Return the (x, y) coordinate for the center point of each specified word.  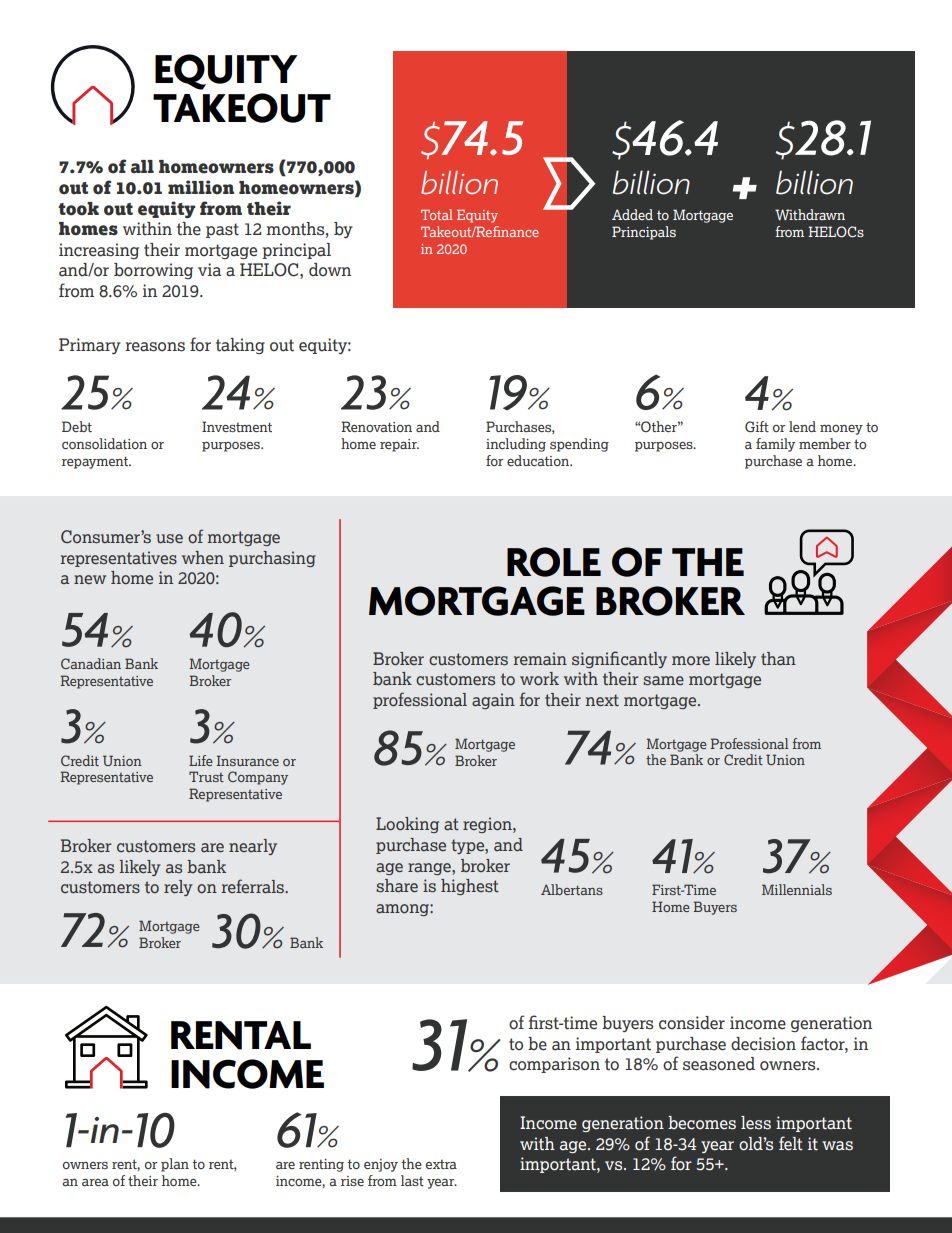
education (539, 460)
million (201, 187)
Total (437, 214)
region (488, 825)
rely (178, 888)
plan (175, 1165)
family (775, 445)
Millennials (797, 889)
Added (632, 214)
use (169, 539)
